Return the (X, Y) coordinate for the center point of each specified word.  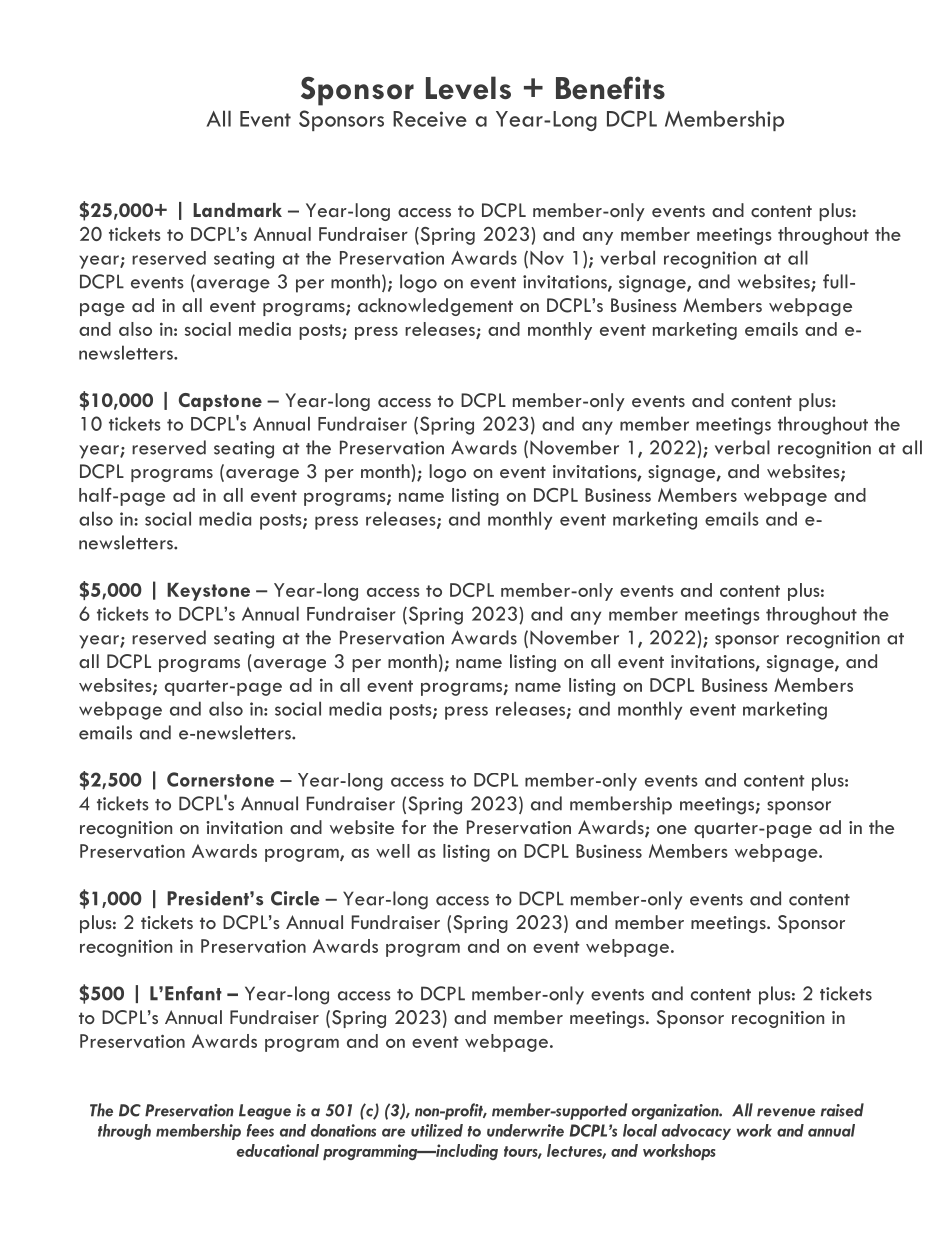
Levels (468, 88)
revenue (786, 1112)
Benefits (610, 88)
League (265, 1112)
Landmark (237, 210)
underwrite (525, 1130)
